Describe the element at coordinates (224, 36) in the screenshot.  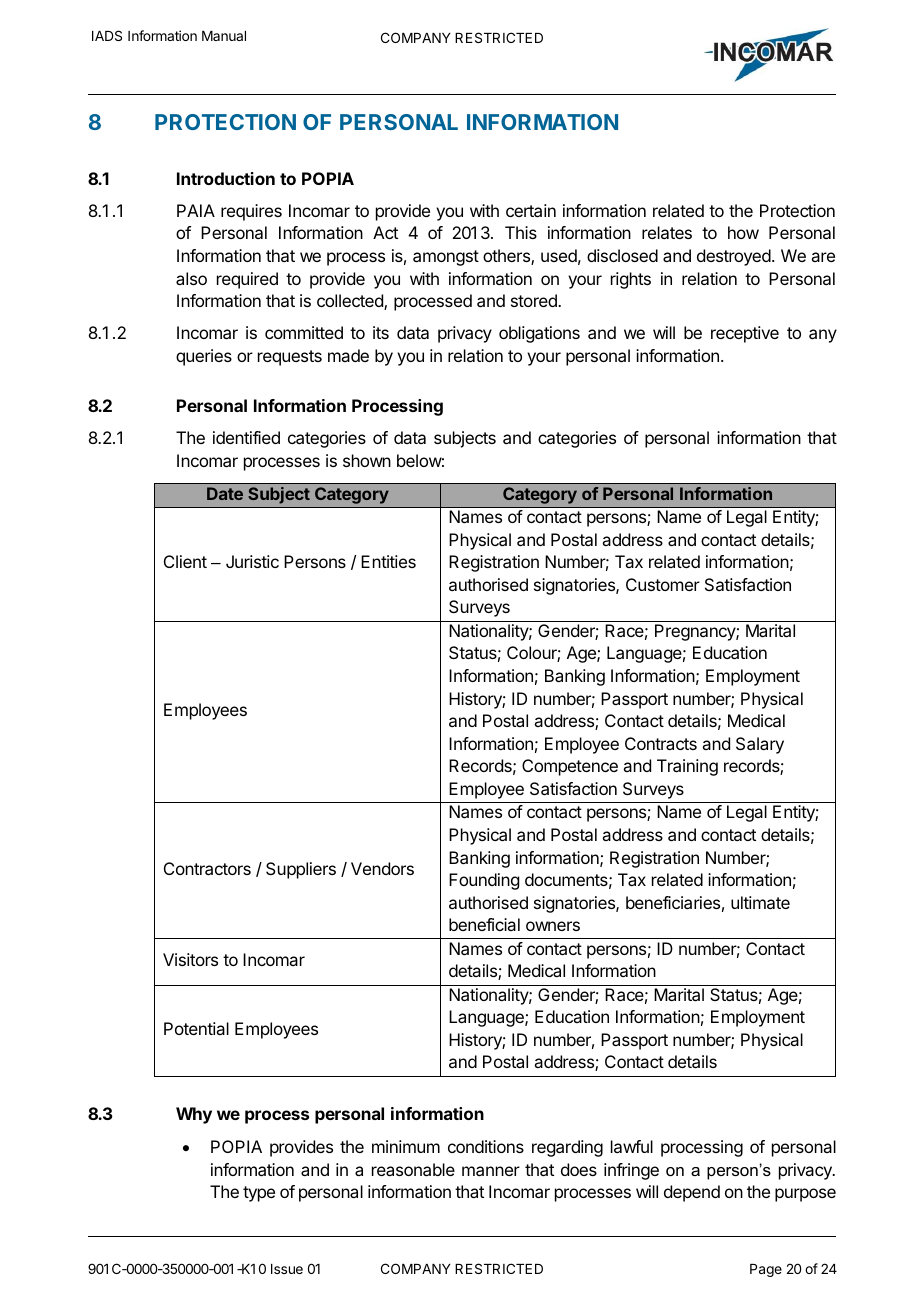
I see `Manual` at that location.
